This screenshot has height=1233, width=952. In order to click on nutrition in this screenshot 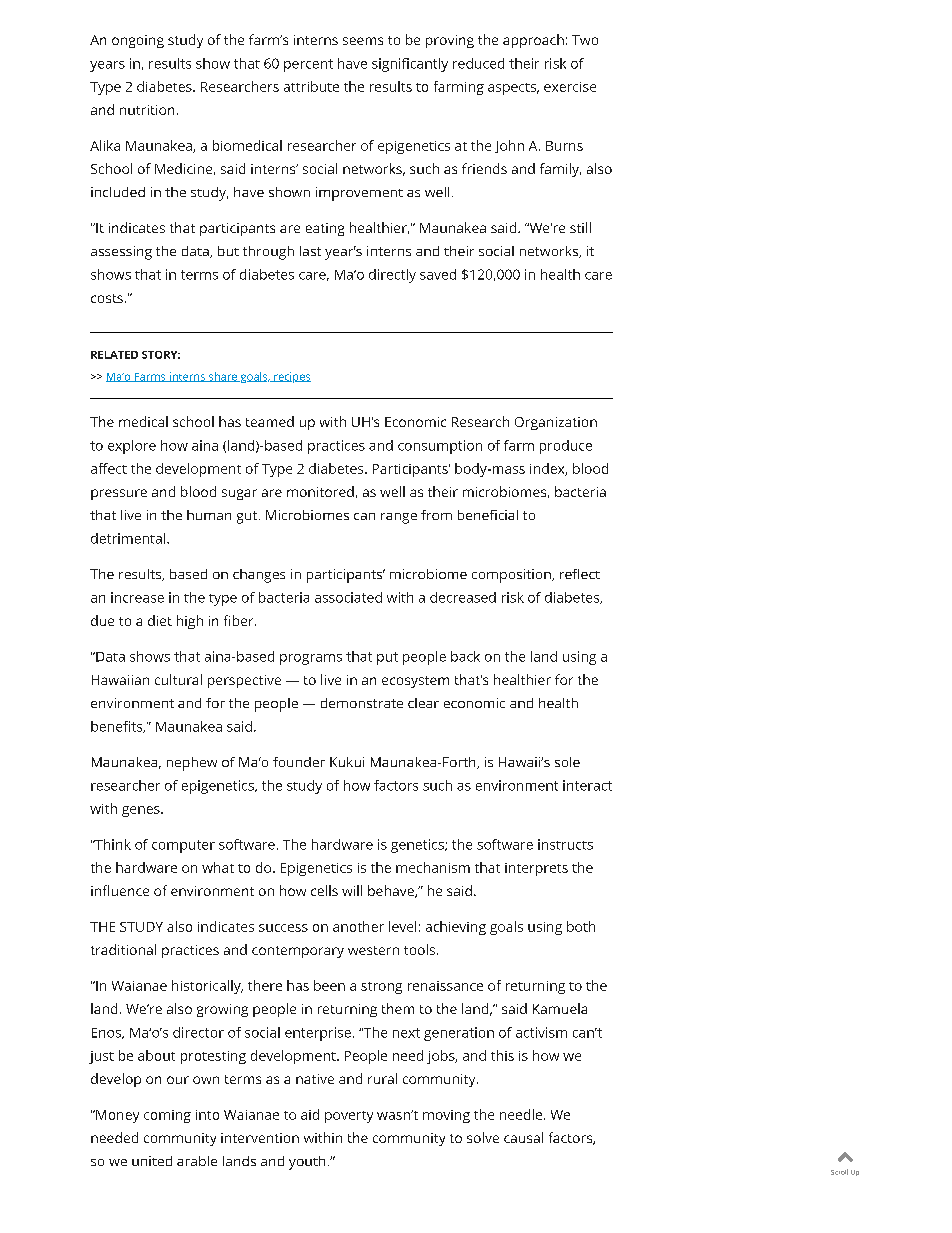, I will do `click(147, 110)`.
